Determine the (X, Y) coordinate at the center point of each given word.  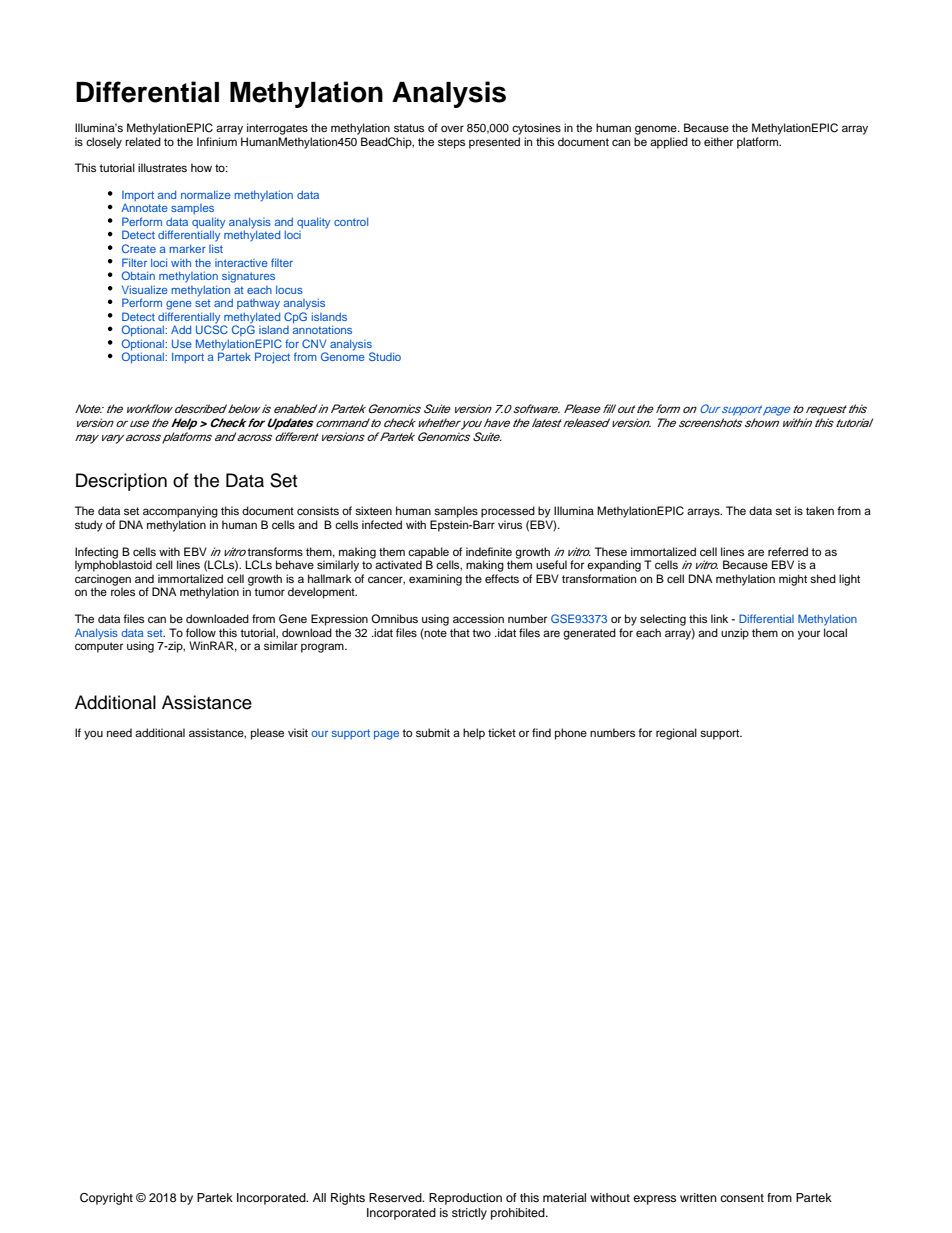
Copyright (106, 1199)
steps (451, 143)
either (718, 141)
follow (201, 632)
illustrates (162, 167)
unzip (735, 634)
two (481, 633)
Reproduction (465, 1199)
